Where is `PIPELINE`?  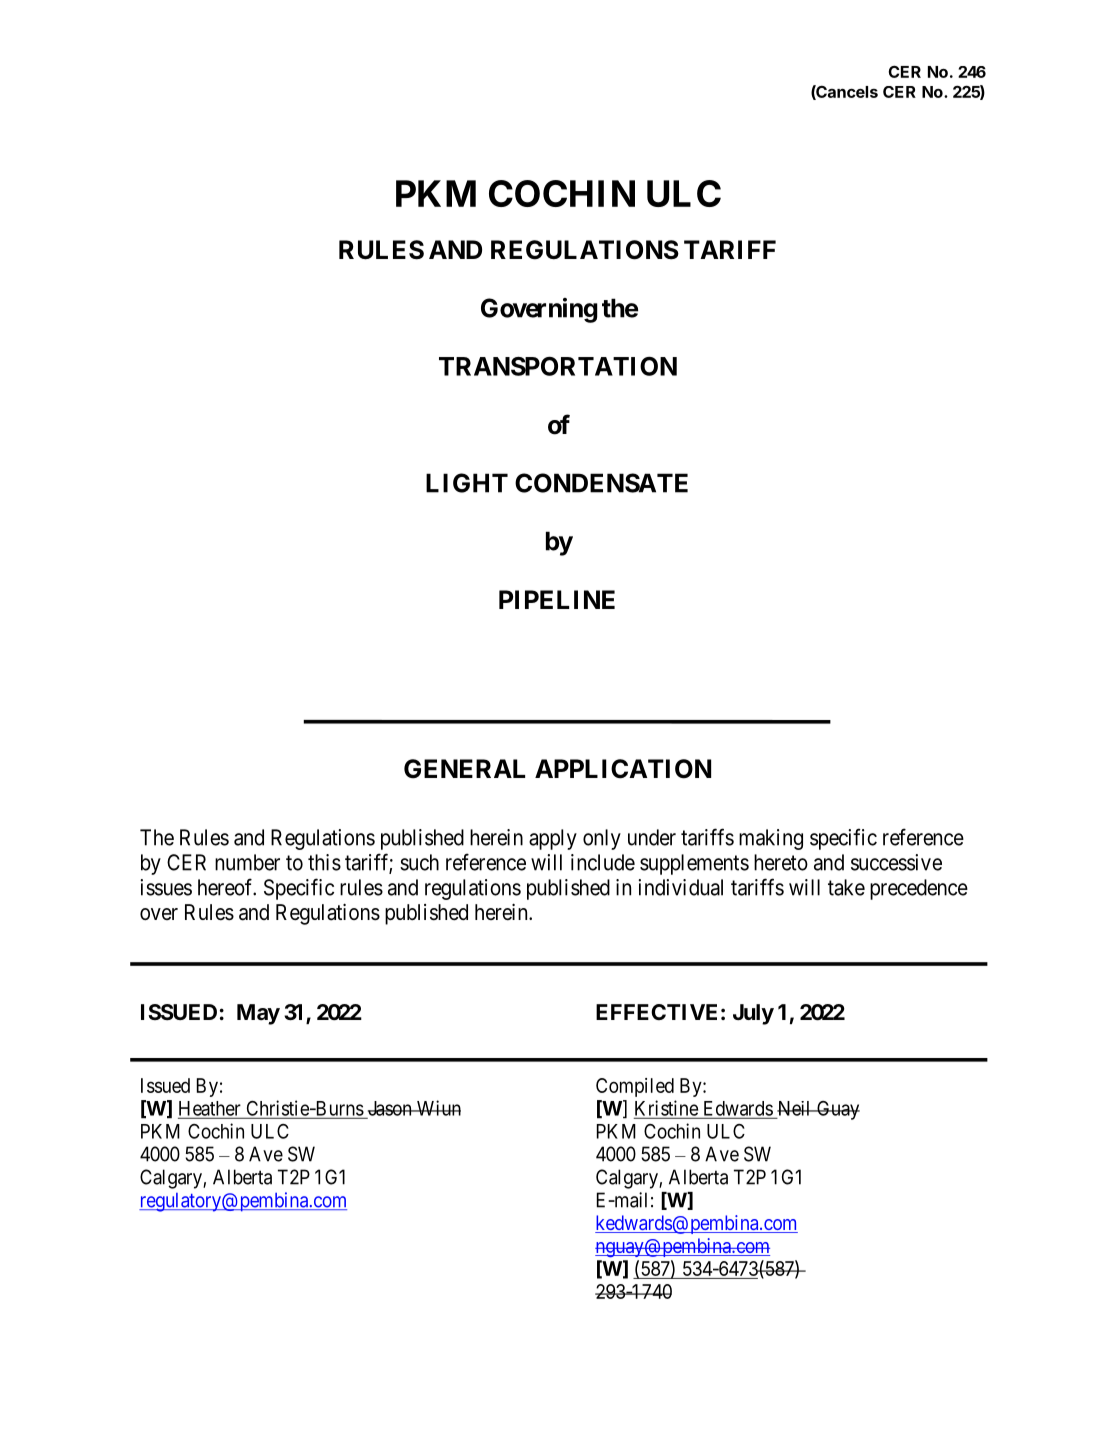 PIPELINE is located at coordinates (557, 599).
